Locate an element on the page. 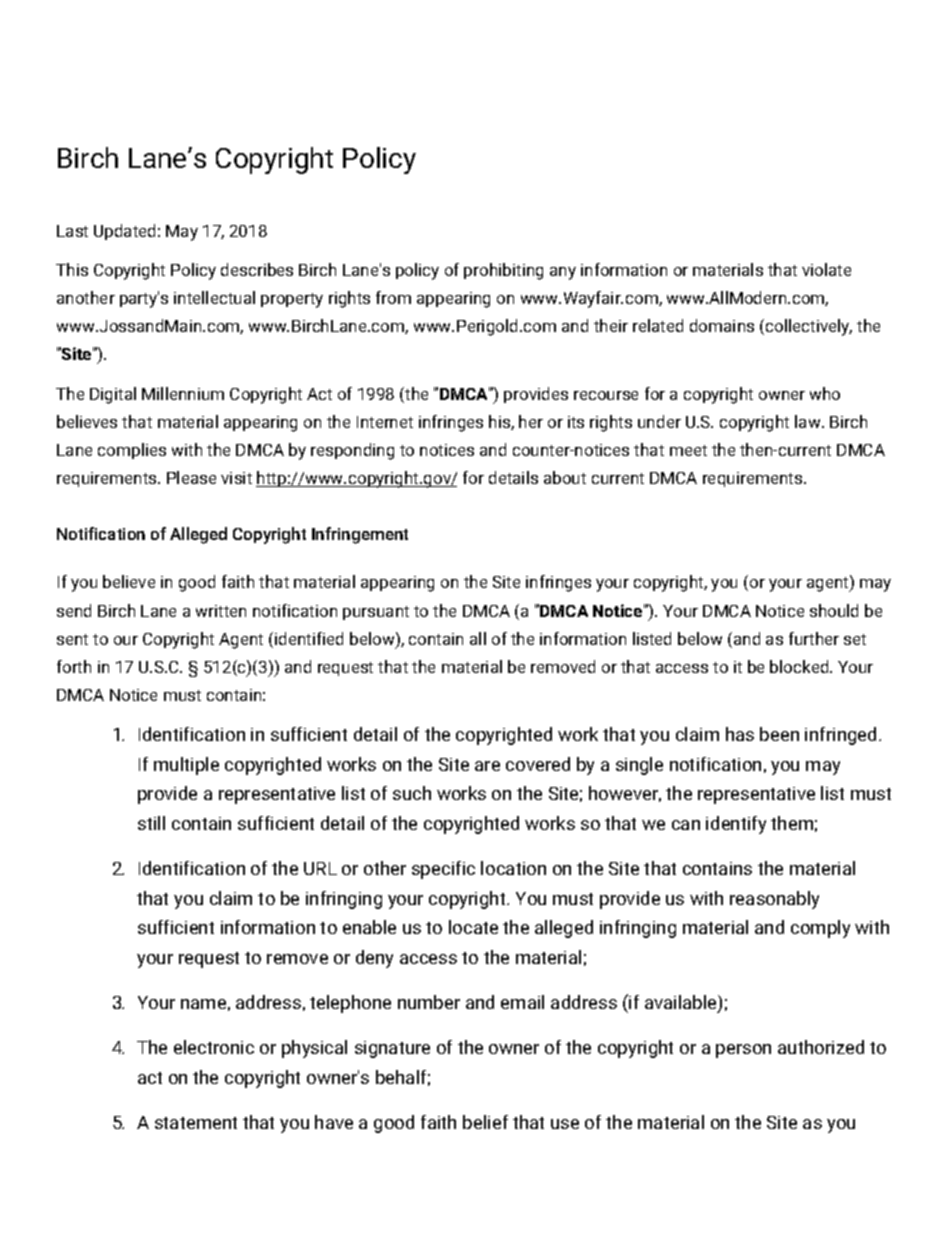  blocked is located at coordinates (800, 666).
